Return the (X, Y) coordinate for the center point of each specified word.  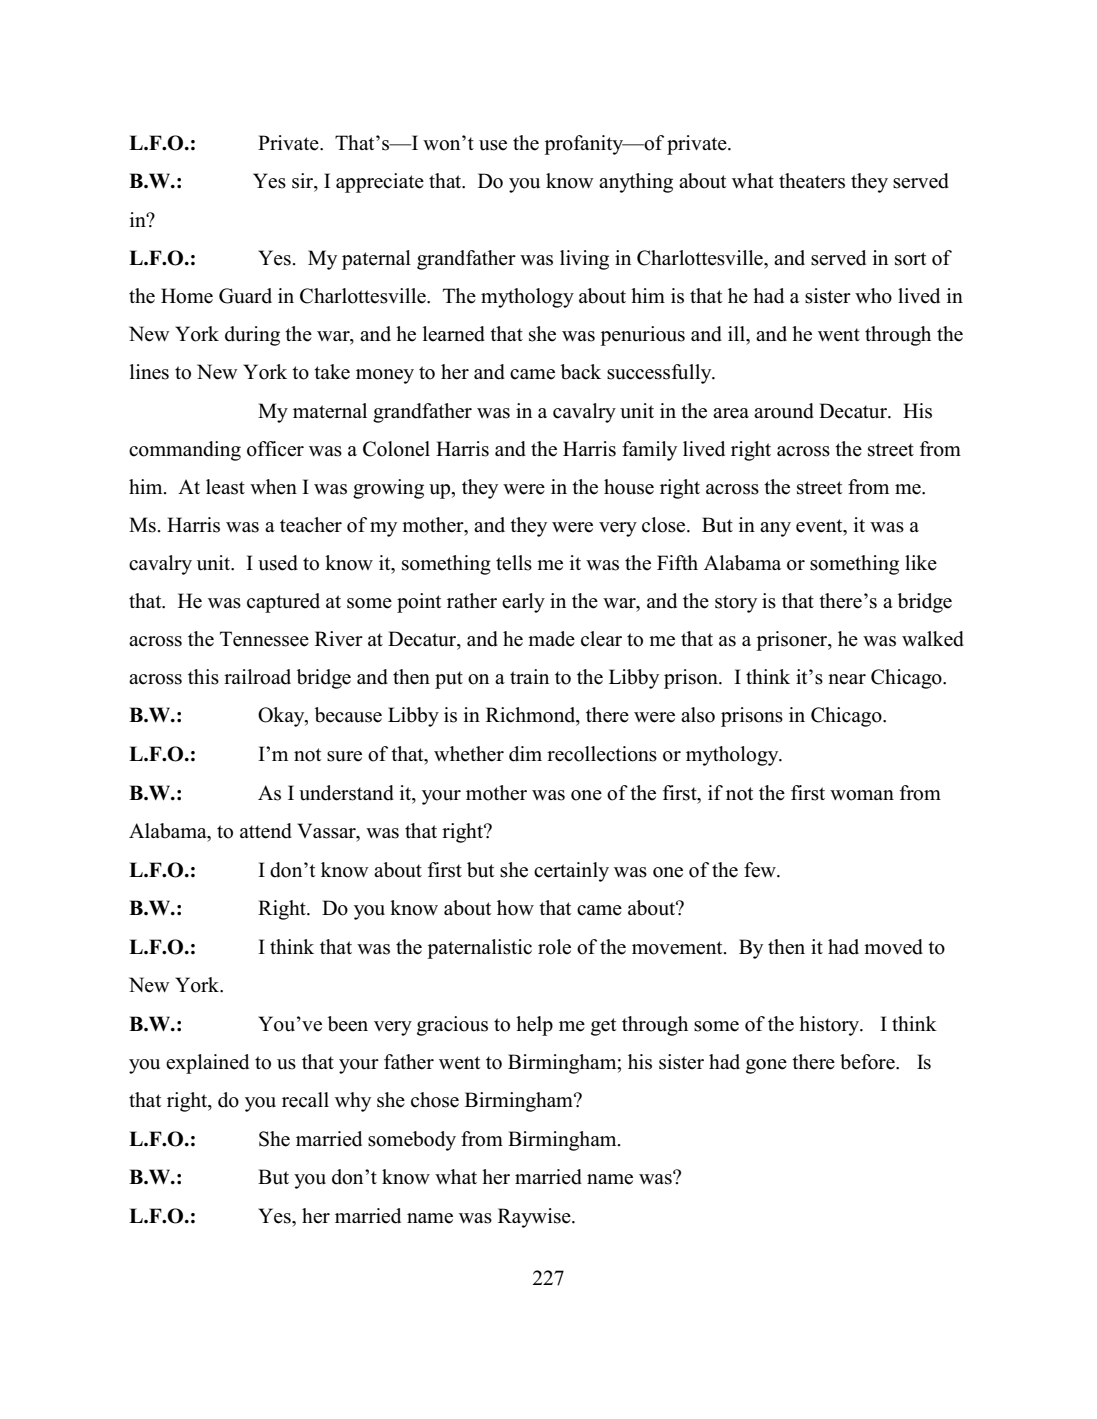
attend (266, 831)
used (278, 563)
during (252, 336)
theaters (812, 181)
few (761, 870)
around (784, 411)
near (847, 679)
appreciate (380, 183)
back (581, 372)
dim (525, 754)
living (584, 260)
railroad (257, 677)
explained (207, 1064)
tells (514, 563)
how (515, 908)
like (921, 563)
